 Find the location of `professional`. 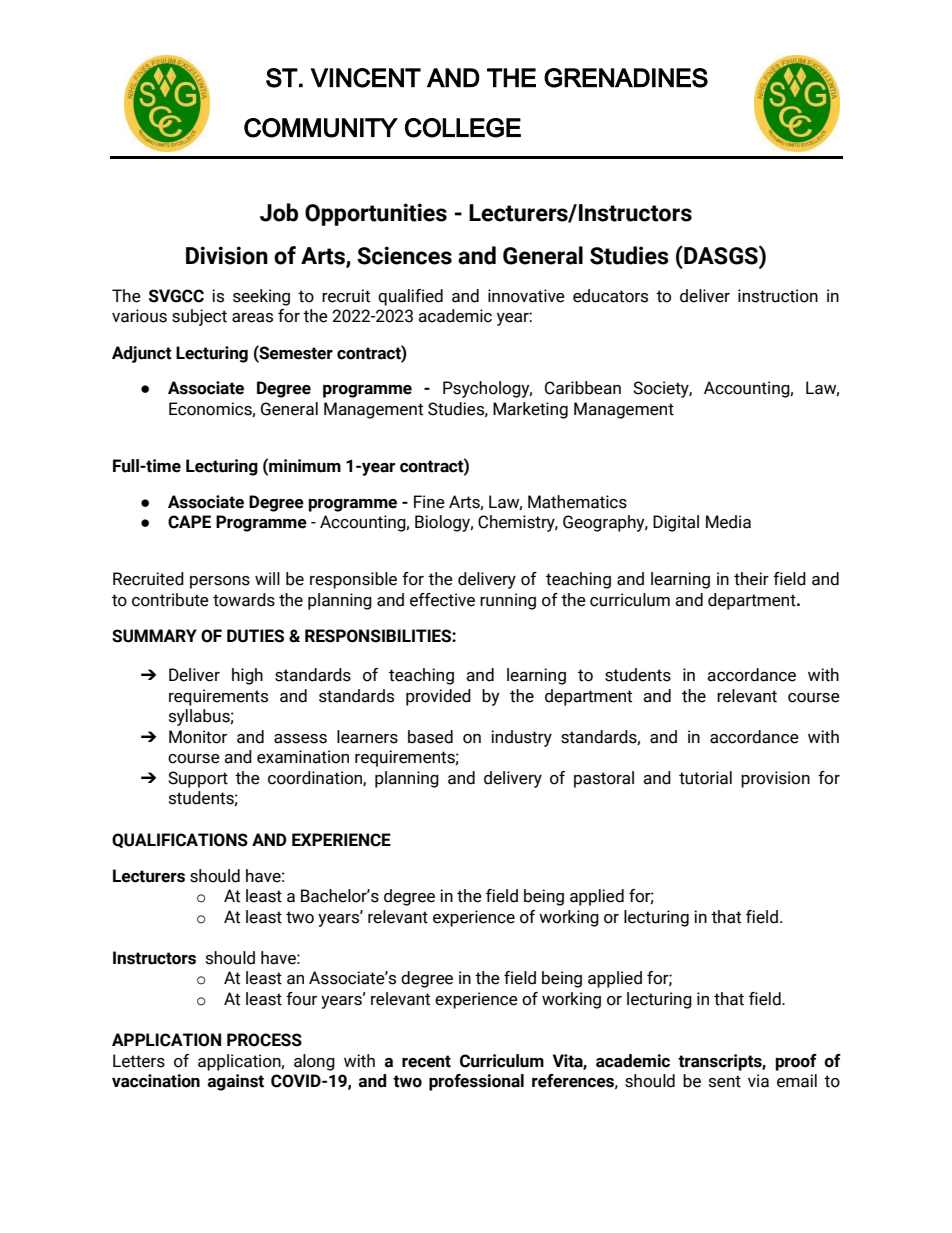

professional is located at coordinates (476, 1082).
